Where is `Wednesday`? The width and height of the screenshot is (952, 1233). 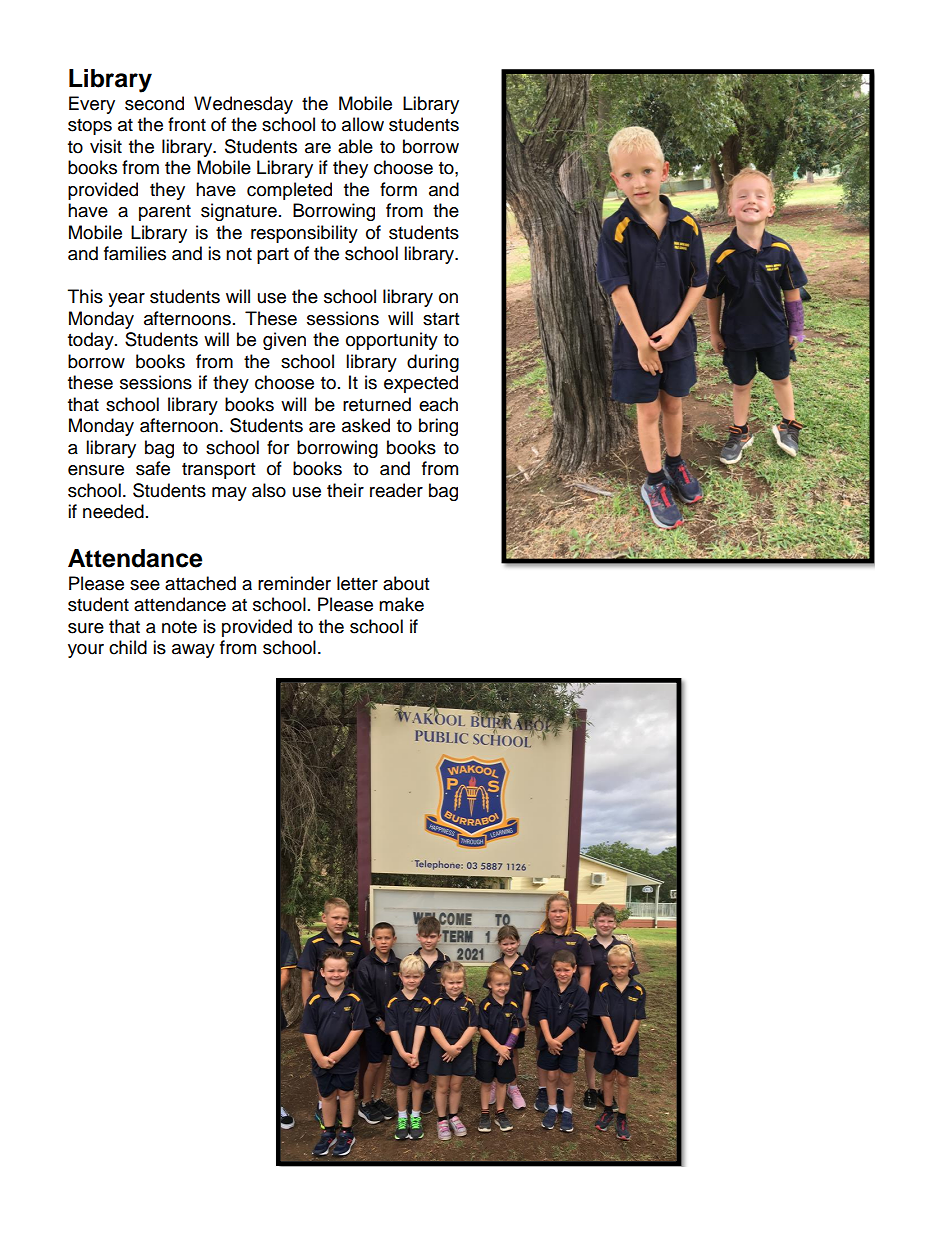 Wednesday is located at coordinates (243, 105).
